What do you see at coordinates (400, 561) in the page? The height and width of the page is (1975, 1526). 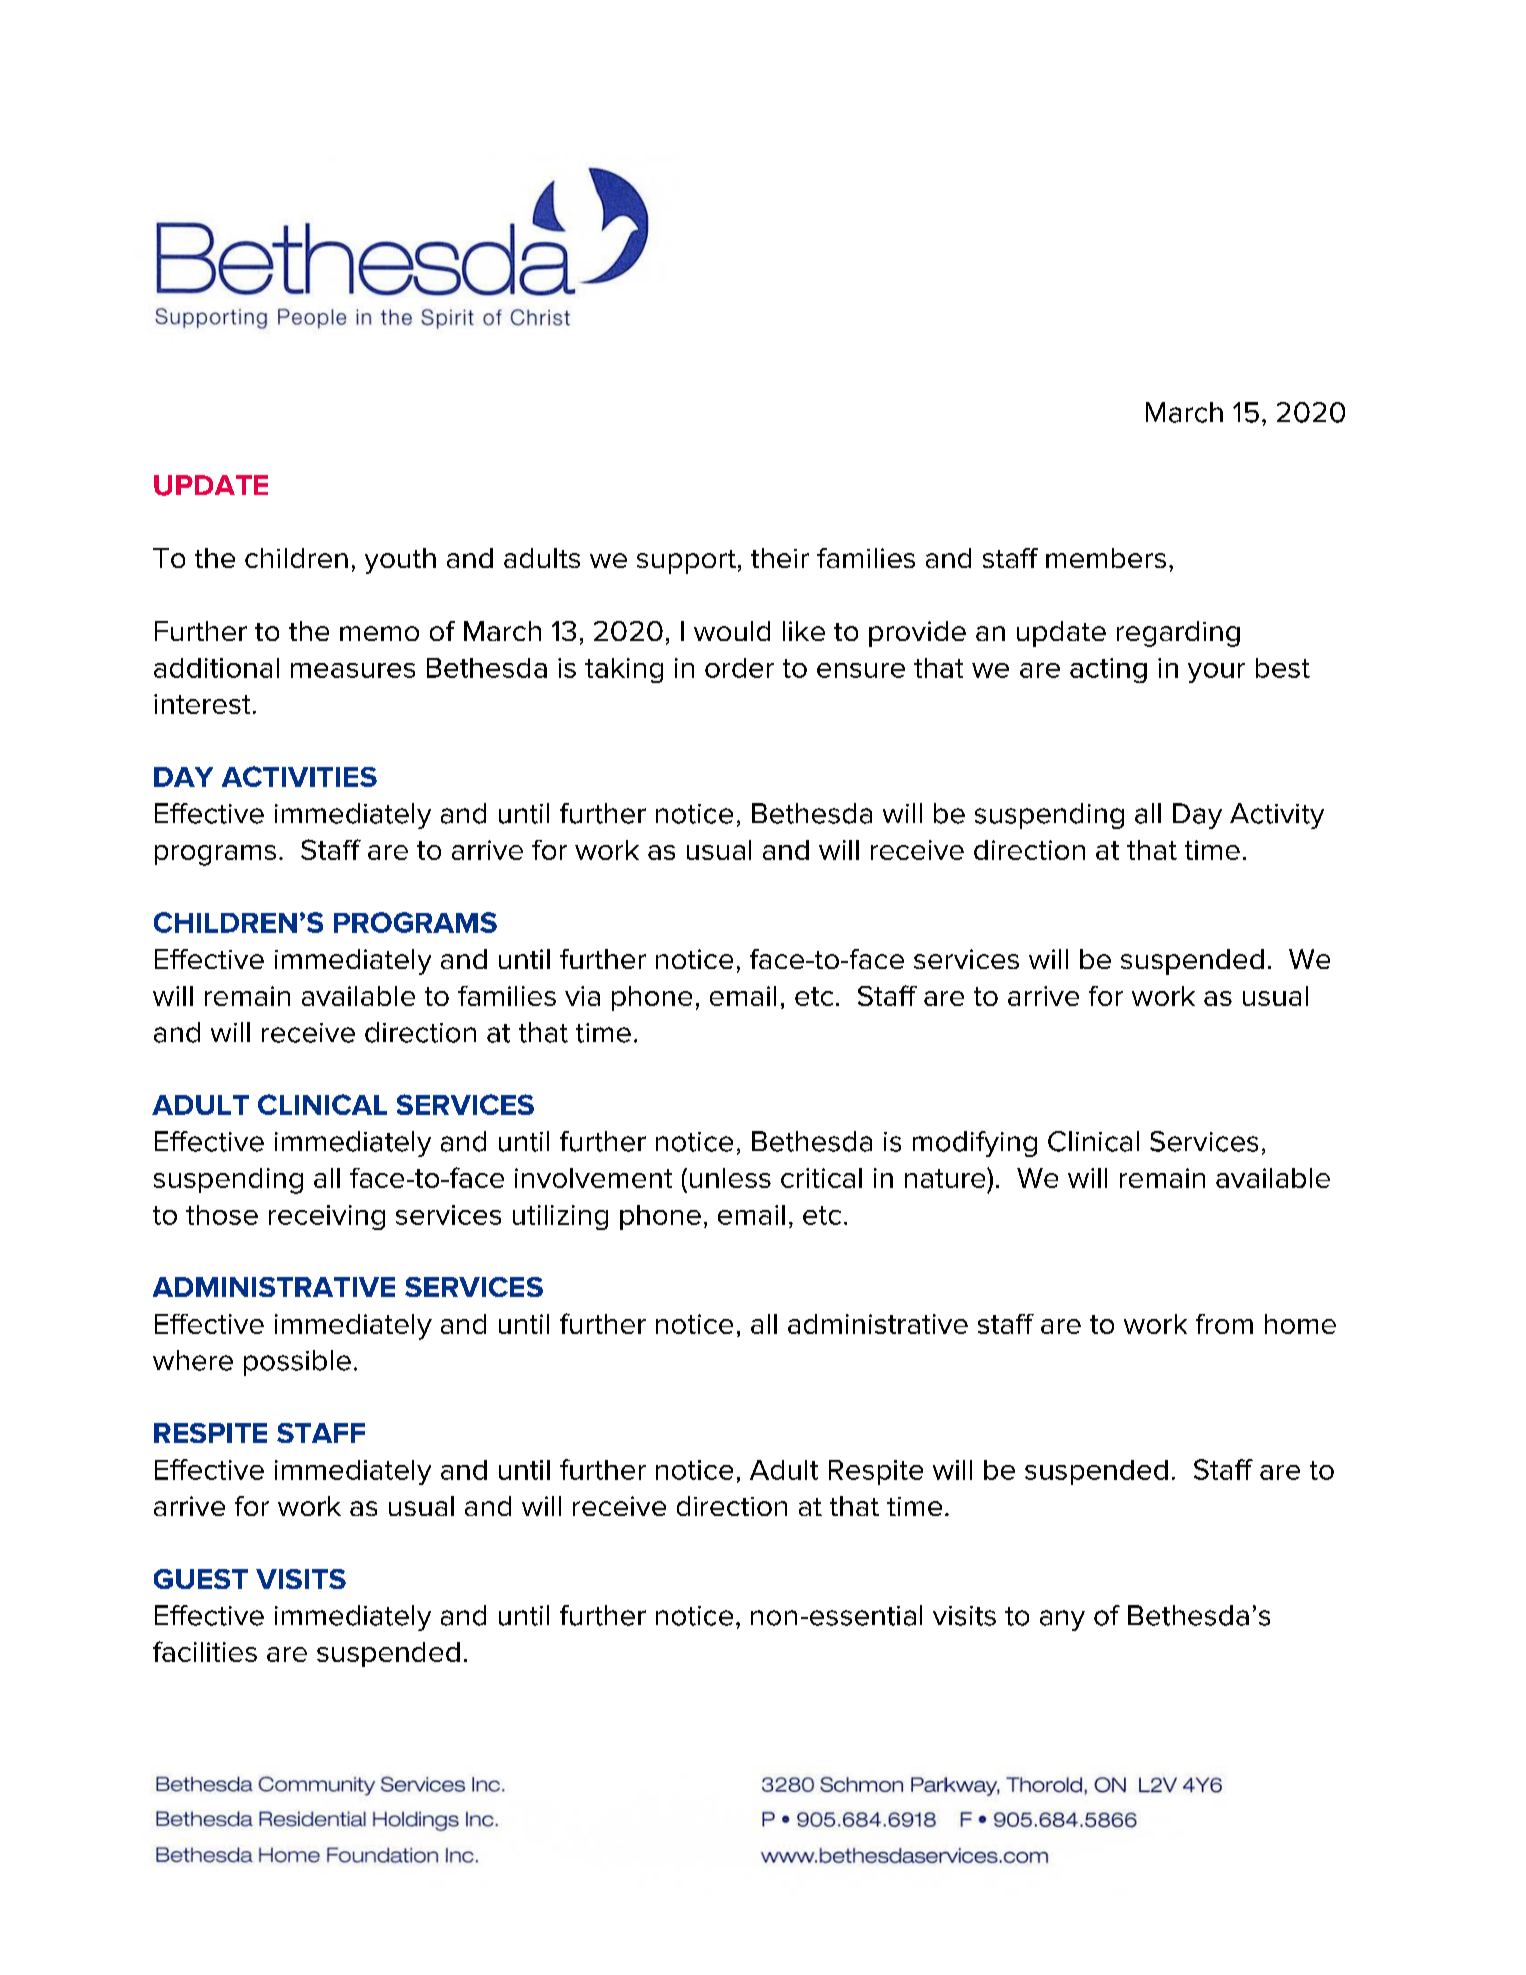 I see `youth` at bounding box center [400, 561].
